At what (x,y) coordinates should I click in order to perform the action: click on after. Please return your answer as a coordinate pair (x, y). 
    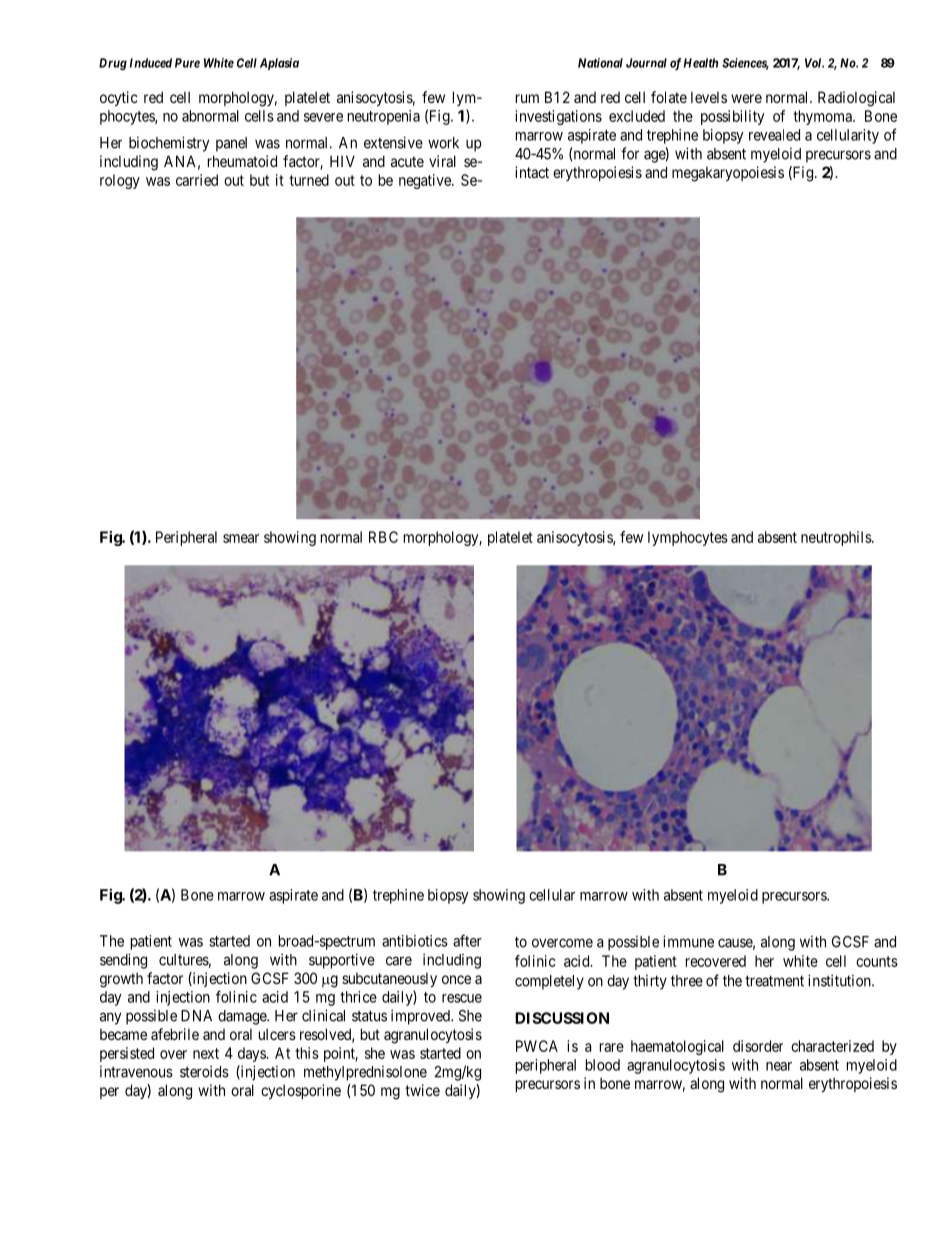
    Looking at the image, I should click on (467, 940).
